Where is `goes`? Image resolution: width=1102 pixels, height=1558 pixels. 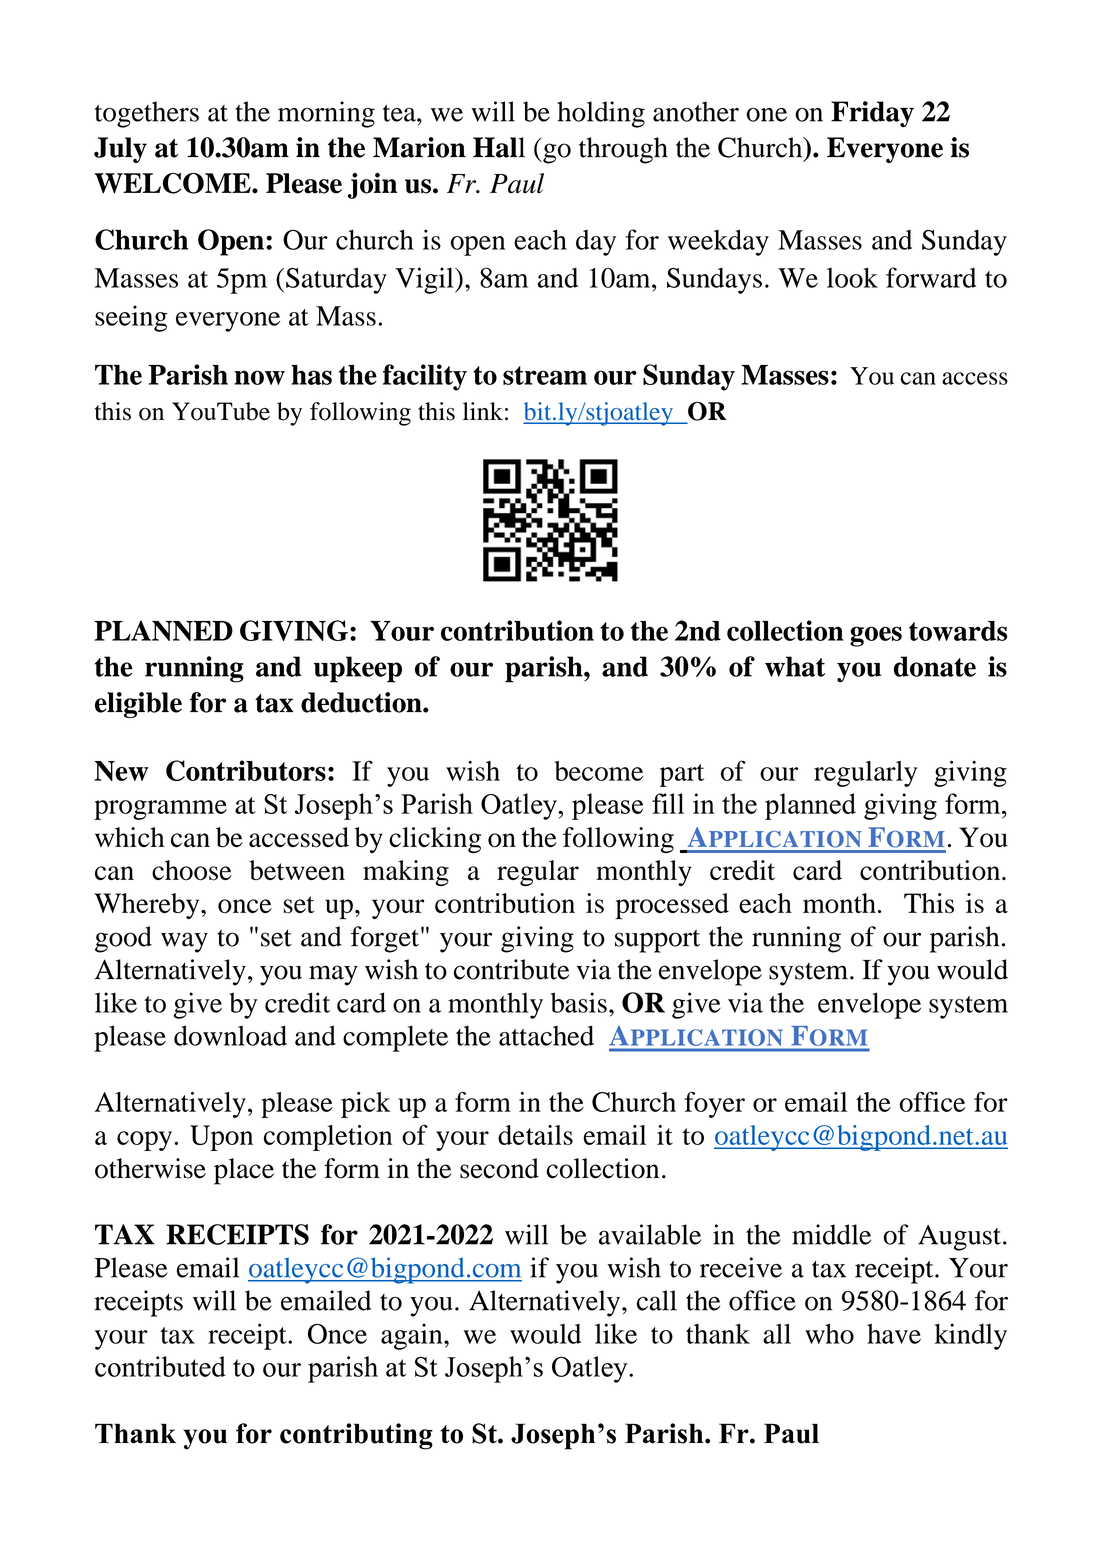 goes is located at coordinates (876, 636).
